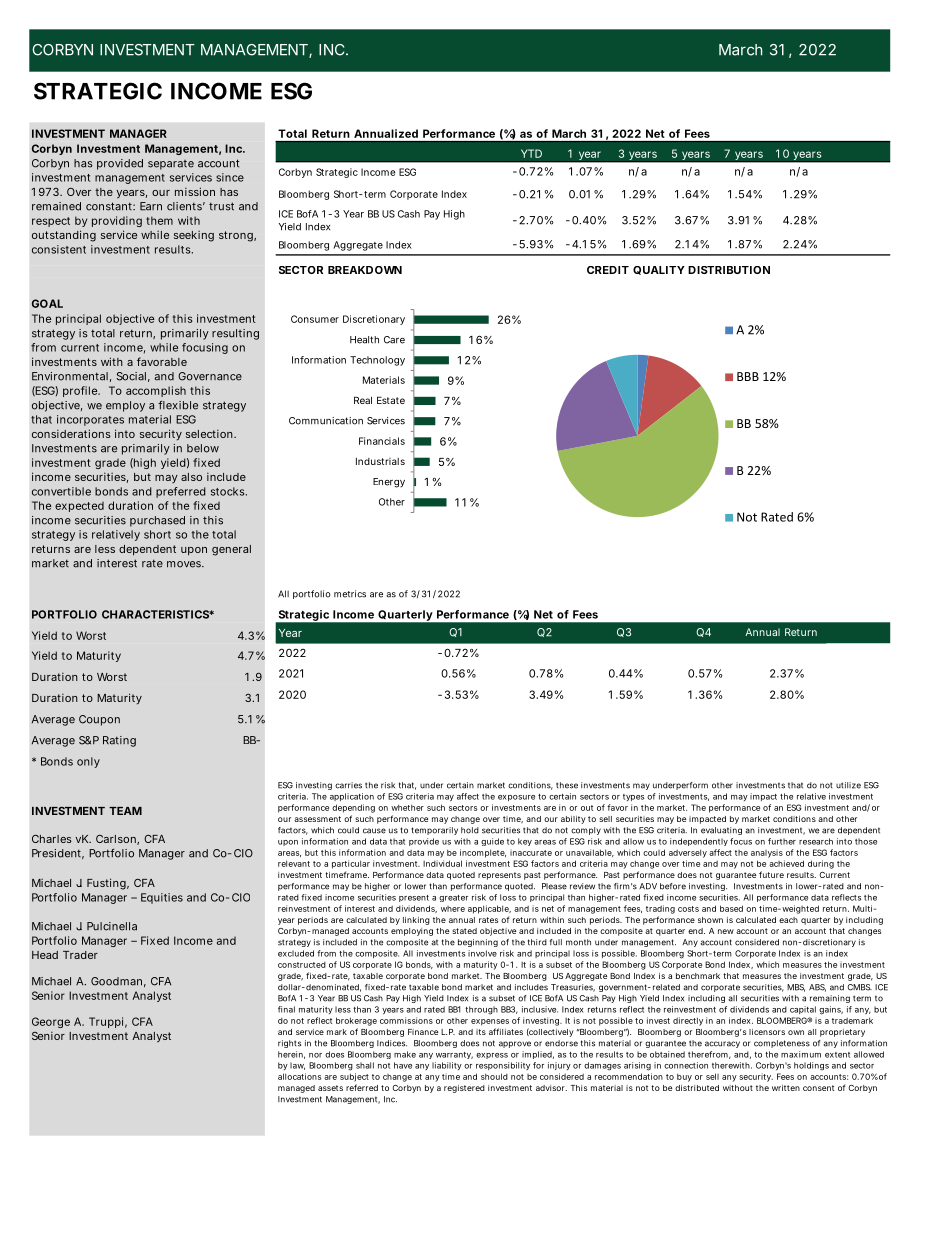  What do you see at coordinates (51, 1022) in the screenshot?
I see `George` at bounding box center [51, 1022].
